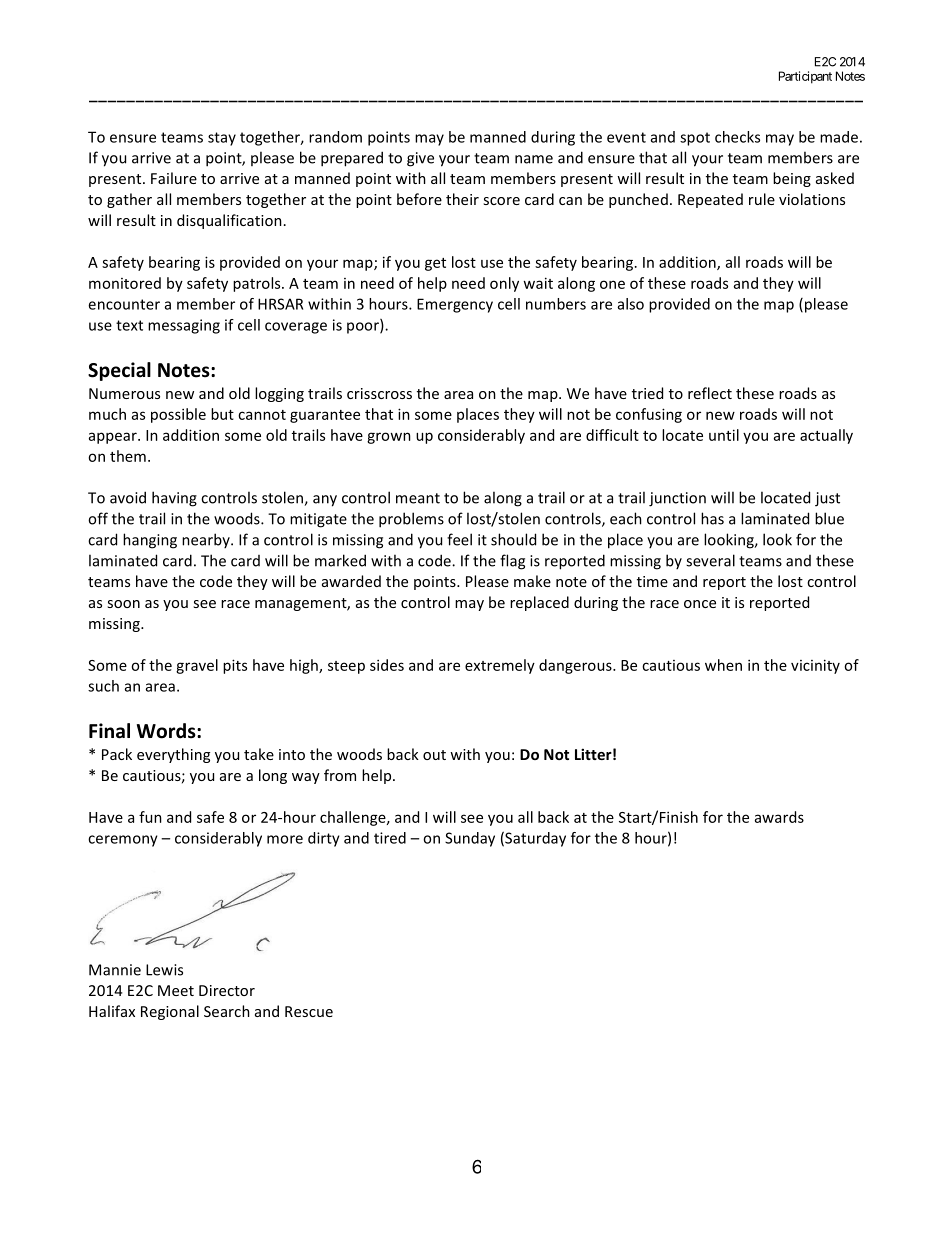 This page has width=952, height=1233. Describe the element at coordinates (176, 990) in the page. I see `Meet` at that location.
